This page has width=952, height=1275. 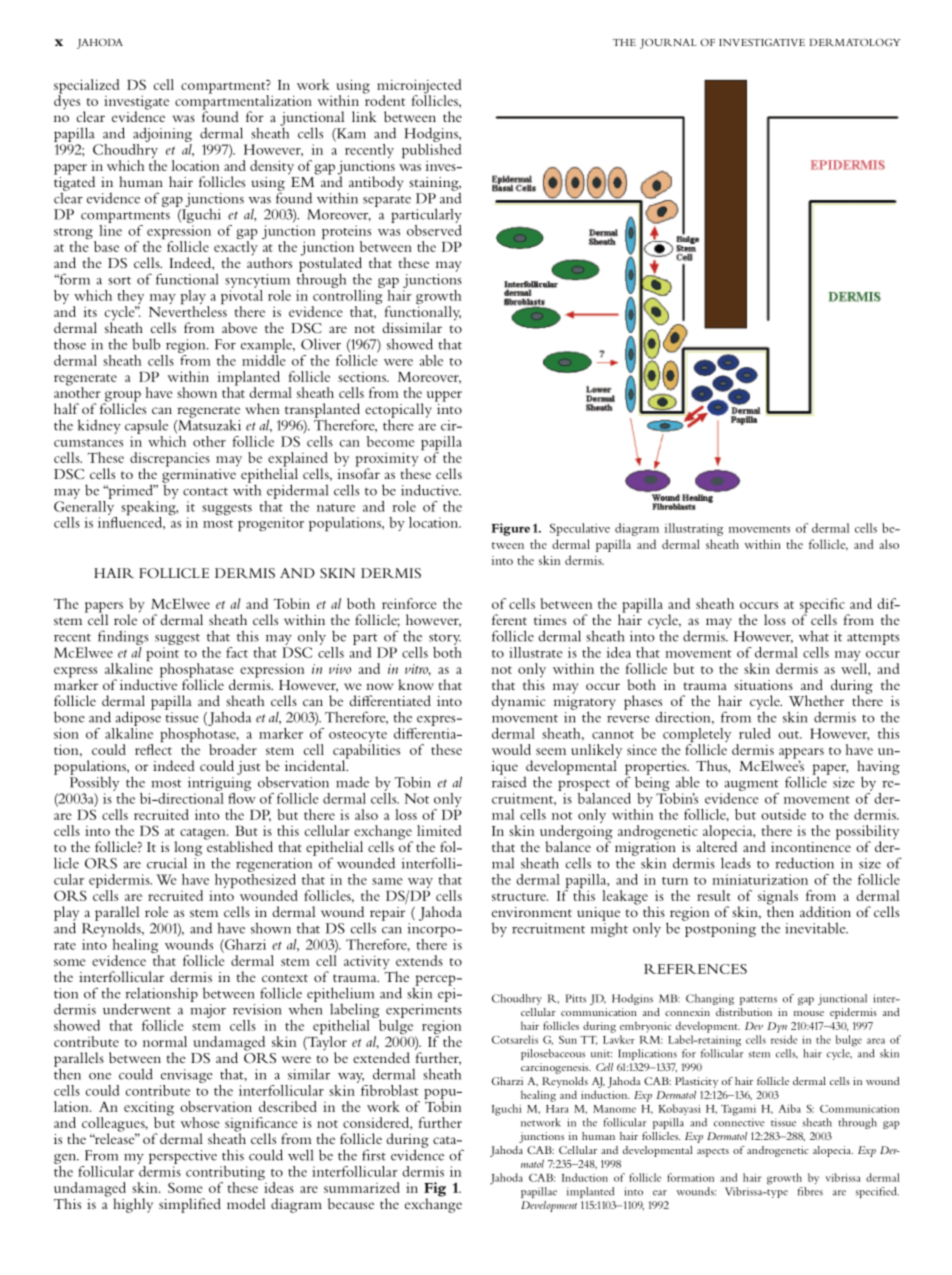 What do you see at coordinates (668, 44) in the page?
I see `JOURNAL` at bounding box center [668, 44].
